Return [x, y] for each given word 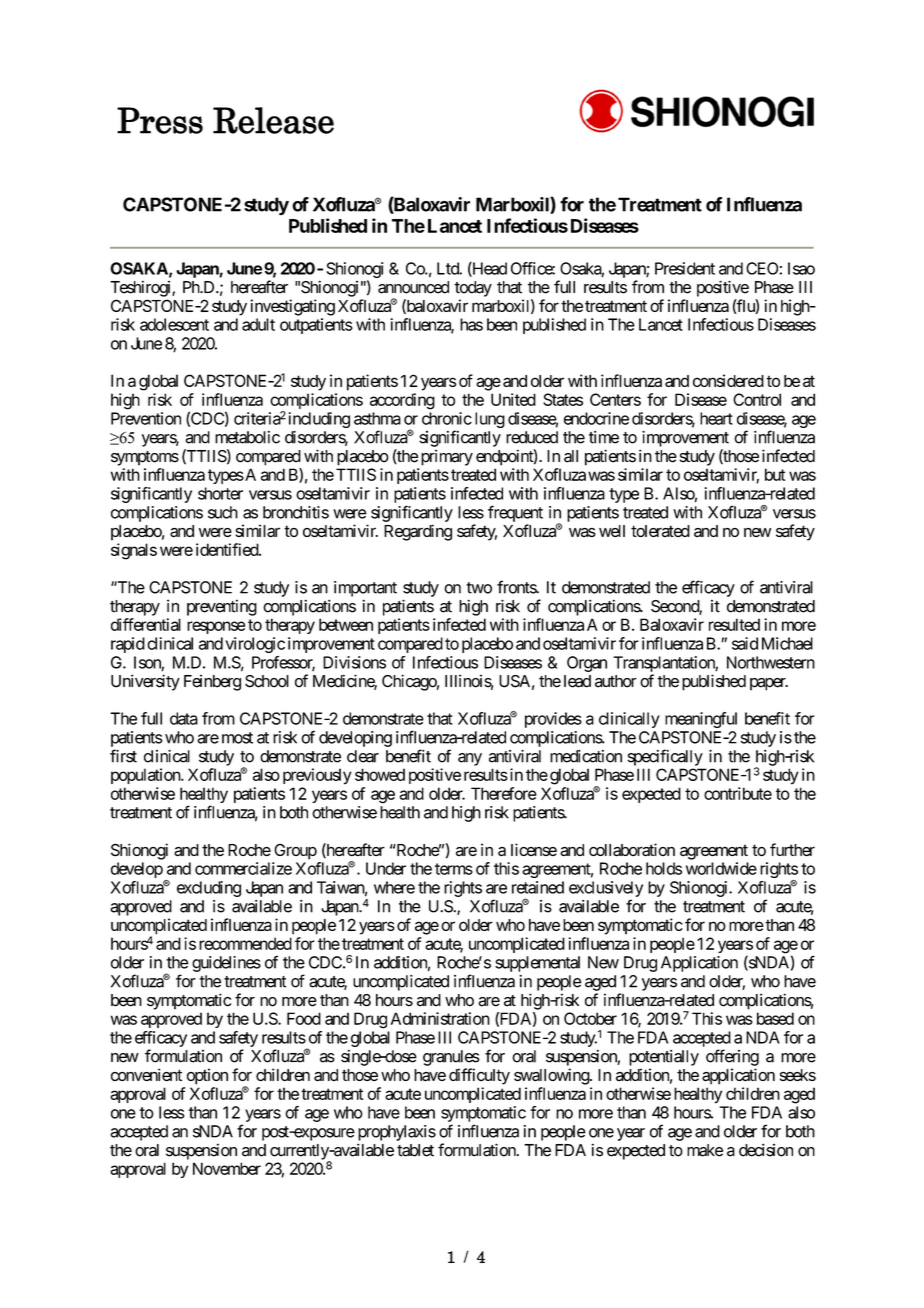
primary [445, 457]
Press [160, 120]
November [227, 1168]
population [146, 776]
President [685, 268]
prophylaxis [397, 1133]
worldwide [721, 868]
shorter [220, 493]
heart [716, 418]
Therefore [504, 793]
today [473, 289]
